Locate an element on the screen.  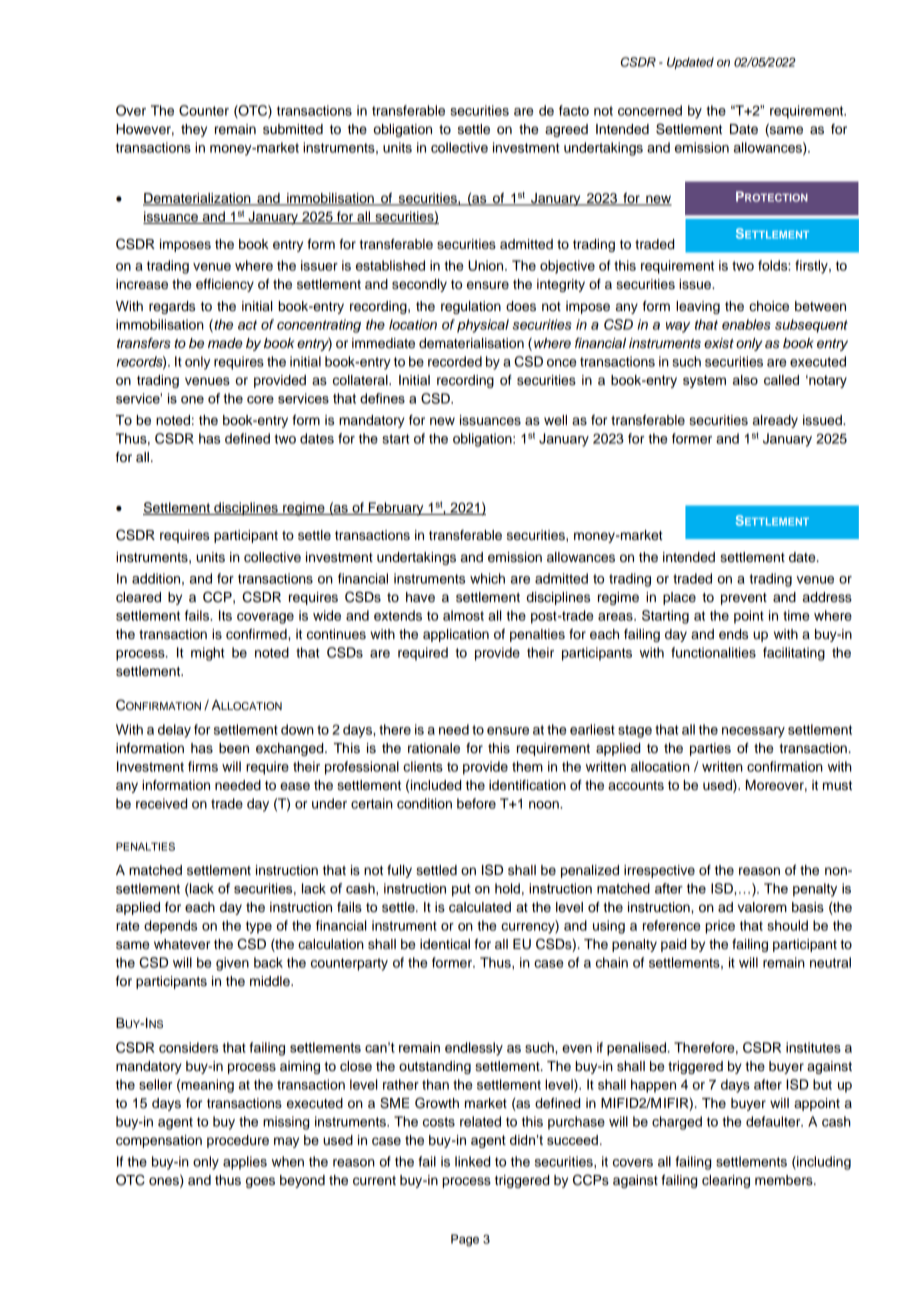
facto is located at coordinates (574, 110).
